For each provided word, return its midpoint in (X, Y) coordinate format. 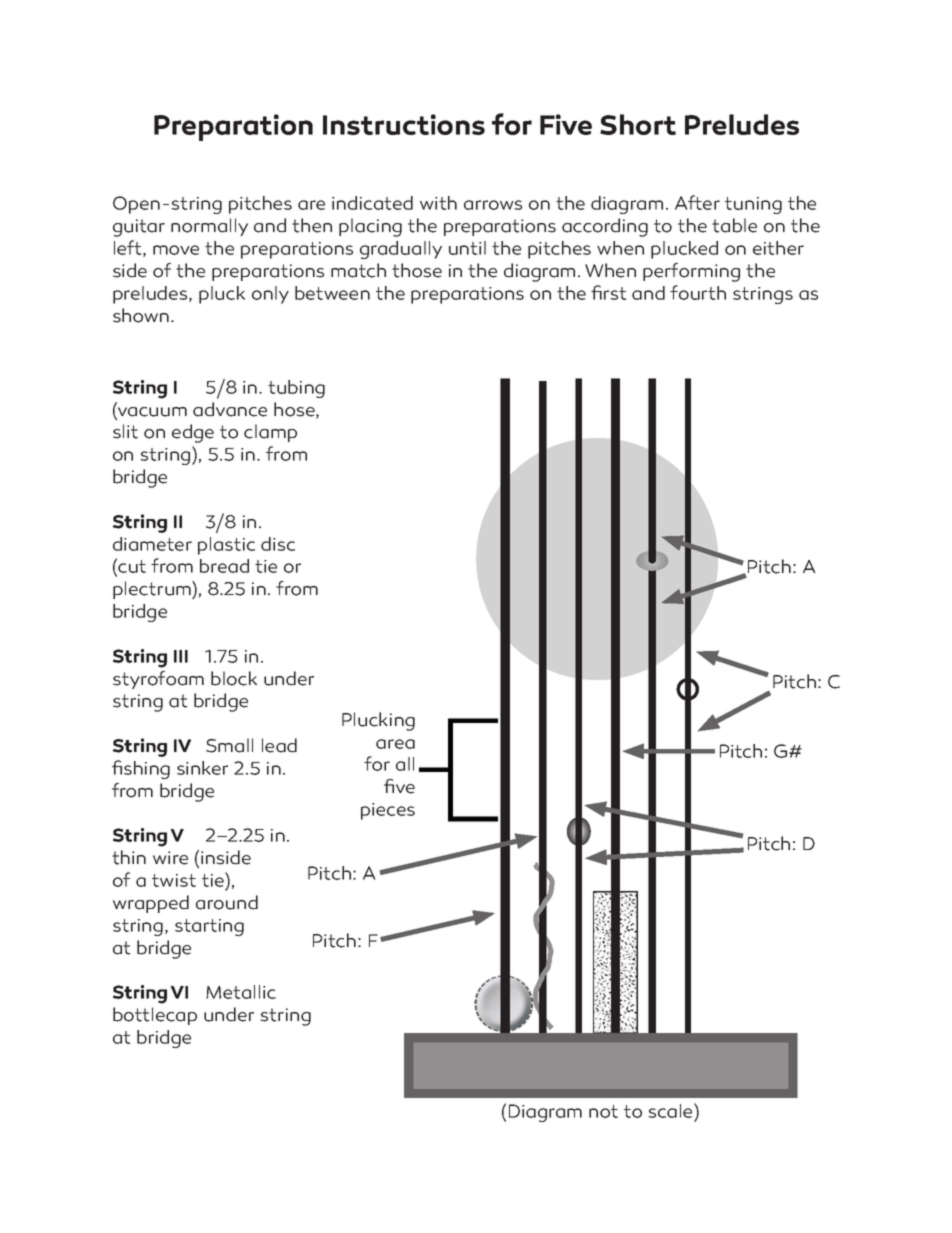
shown (141, 315)
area (395, 744)
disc (278, 544)
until (467, 248)
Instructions (404, 124)
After (697, 202)
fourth (698, 292)
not (603, 1111)
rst (615, 293)
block (234, 678)
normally (209, 227)
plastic (226, 546)
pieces (388, 811)
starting (209, 927)
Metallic (241, 992)
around (227, 902)
